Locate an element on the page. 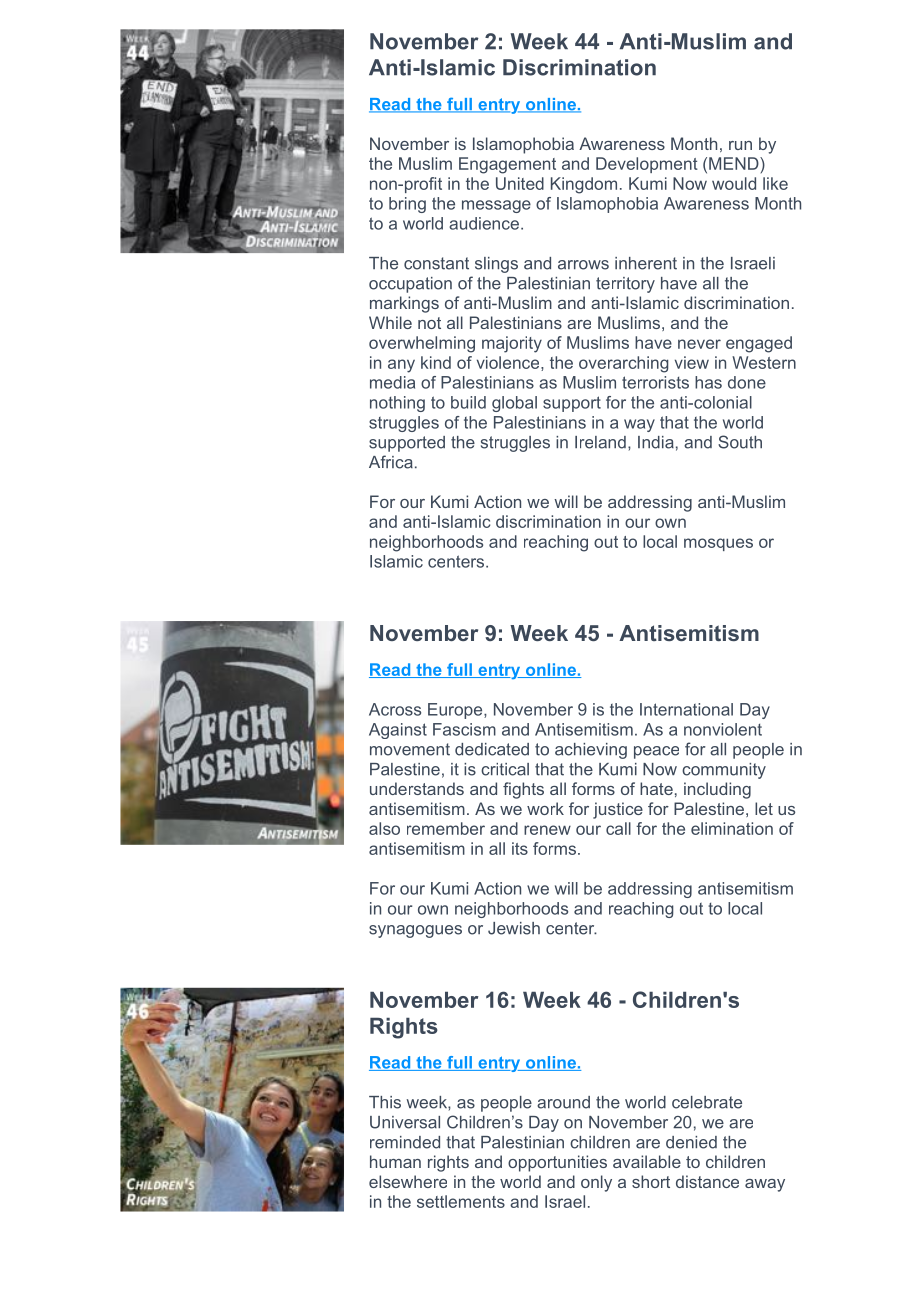 The height and width of the image is (1308, 924). Europe is located at coordinates (456, 711).
